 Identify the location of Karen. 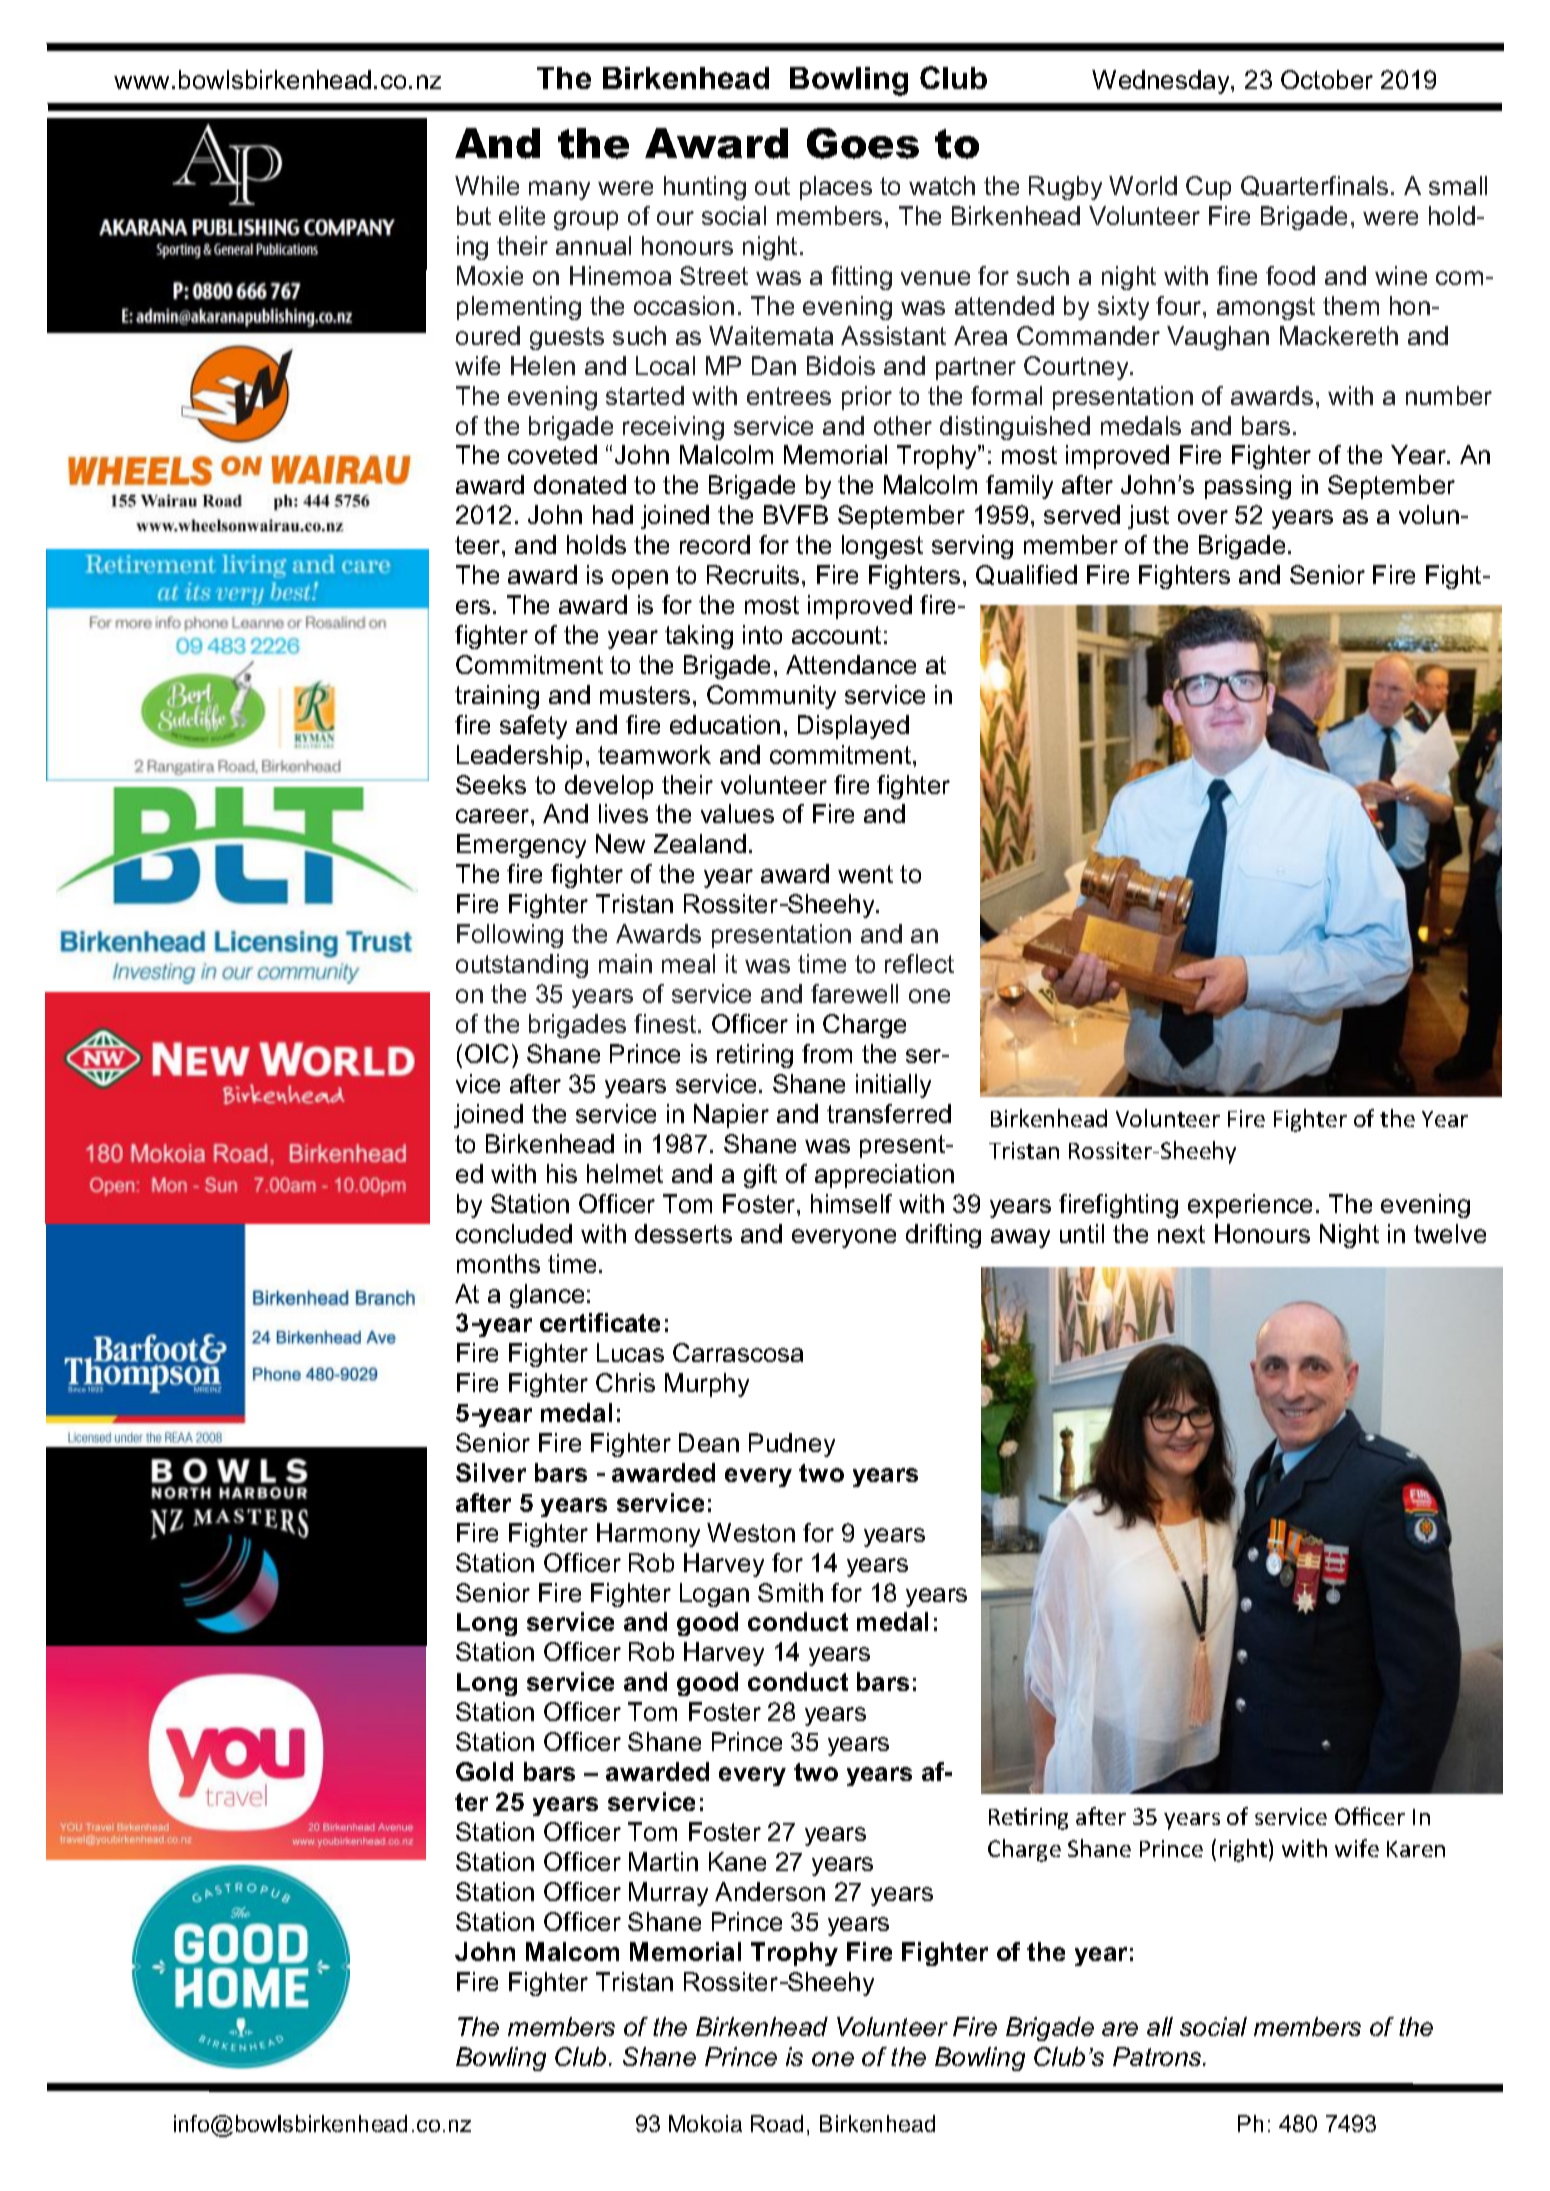
(1416, 1849).
